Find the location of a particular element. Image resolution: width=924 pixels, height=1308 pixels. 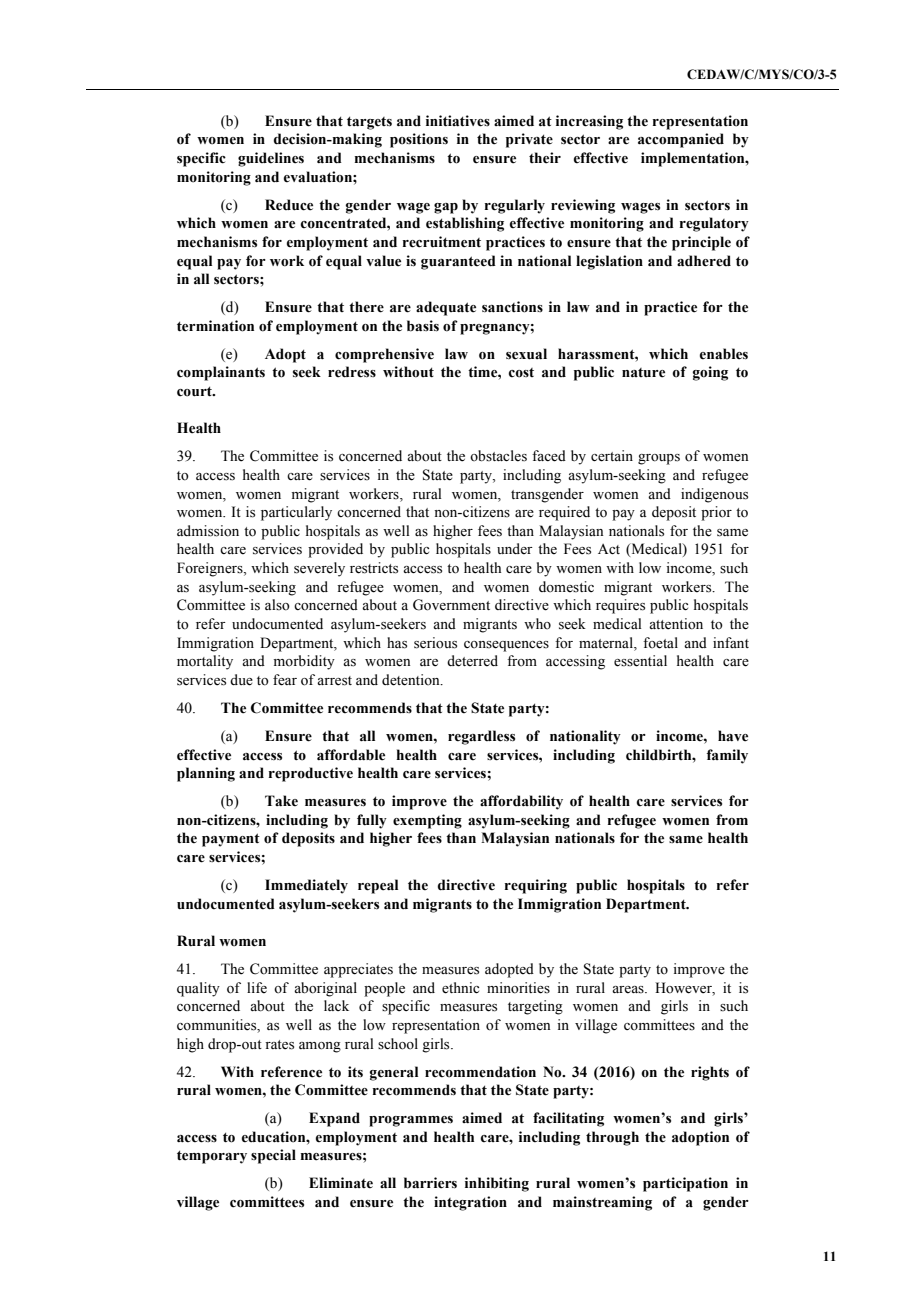

guidelines is located at coordinates (271, 159).
